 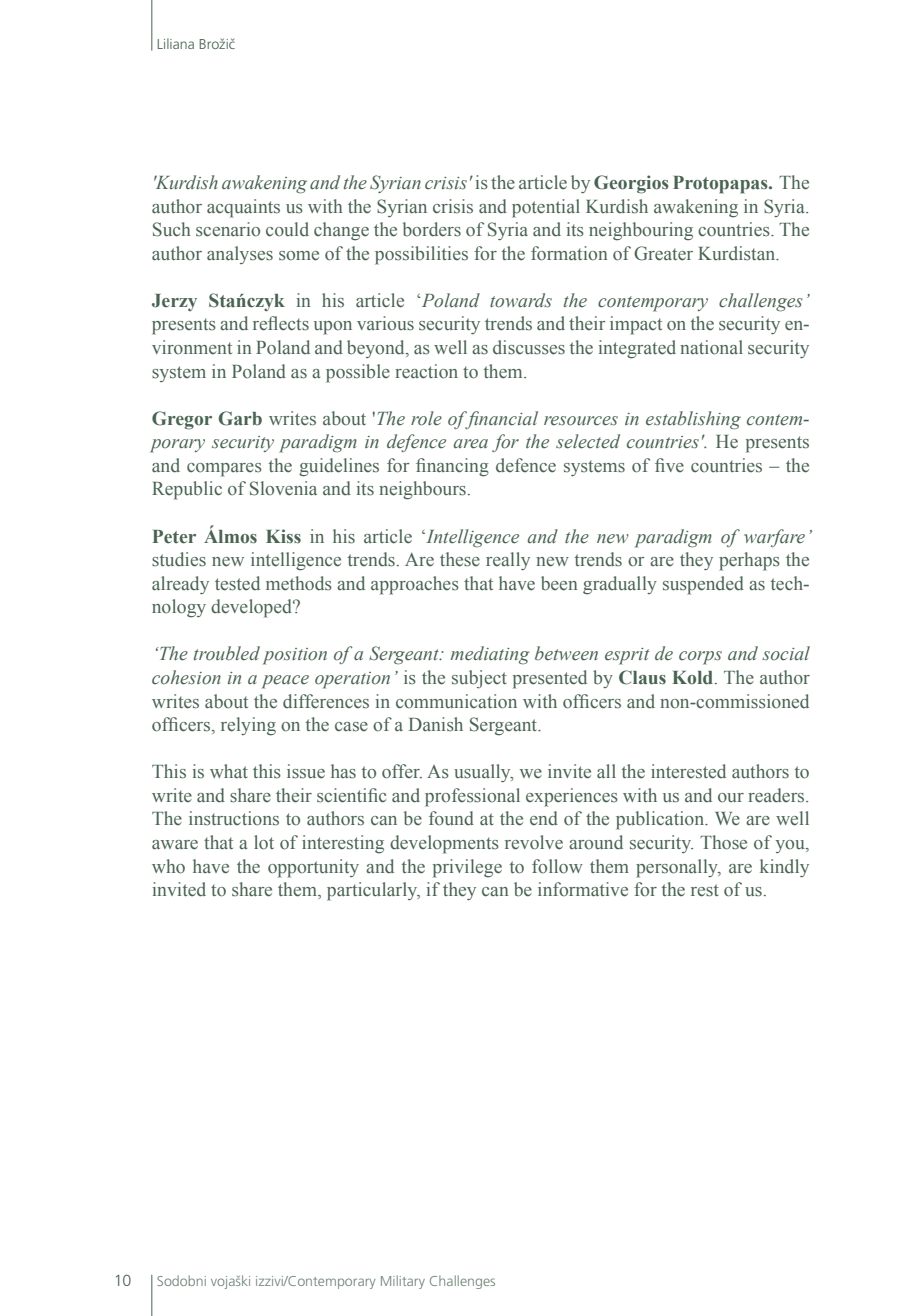 I want to click on mediating, so click(x=490, y=655).
